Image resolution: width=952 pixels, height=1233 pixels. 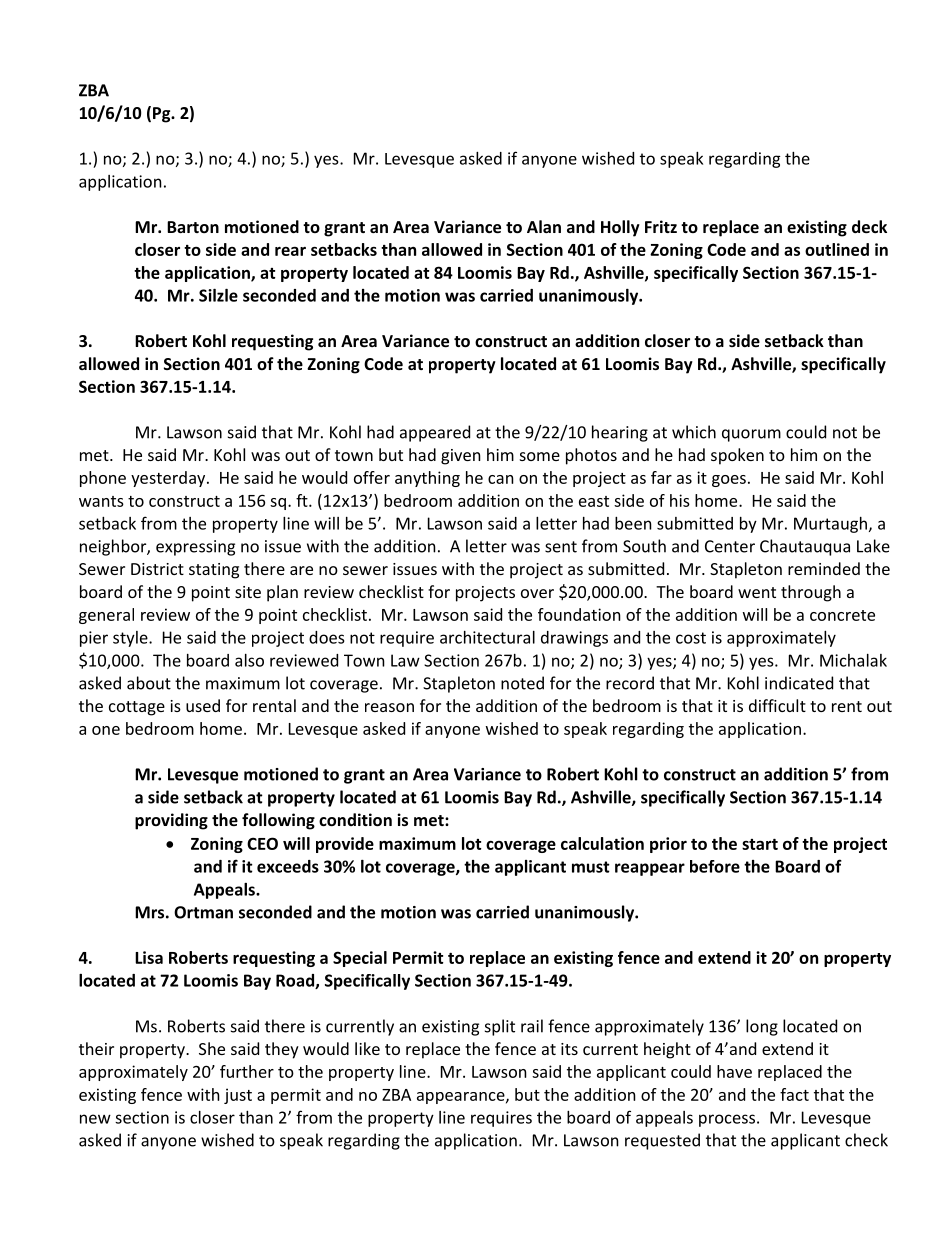 What do you see at coordinates (794, 1094) in the document?
I see `fact` at bounding box center [794, 1094].
